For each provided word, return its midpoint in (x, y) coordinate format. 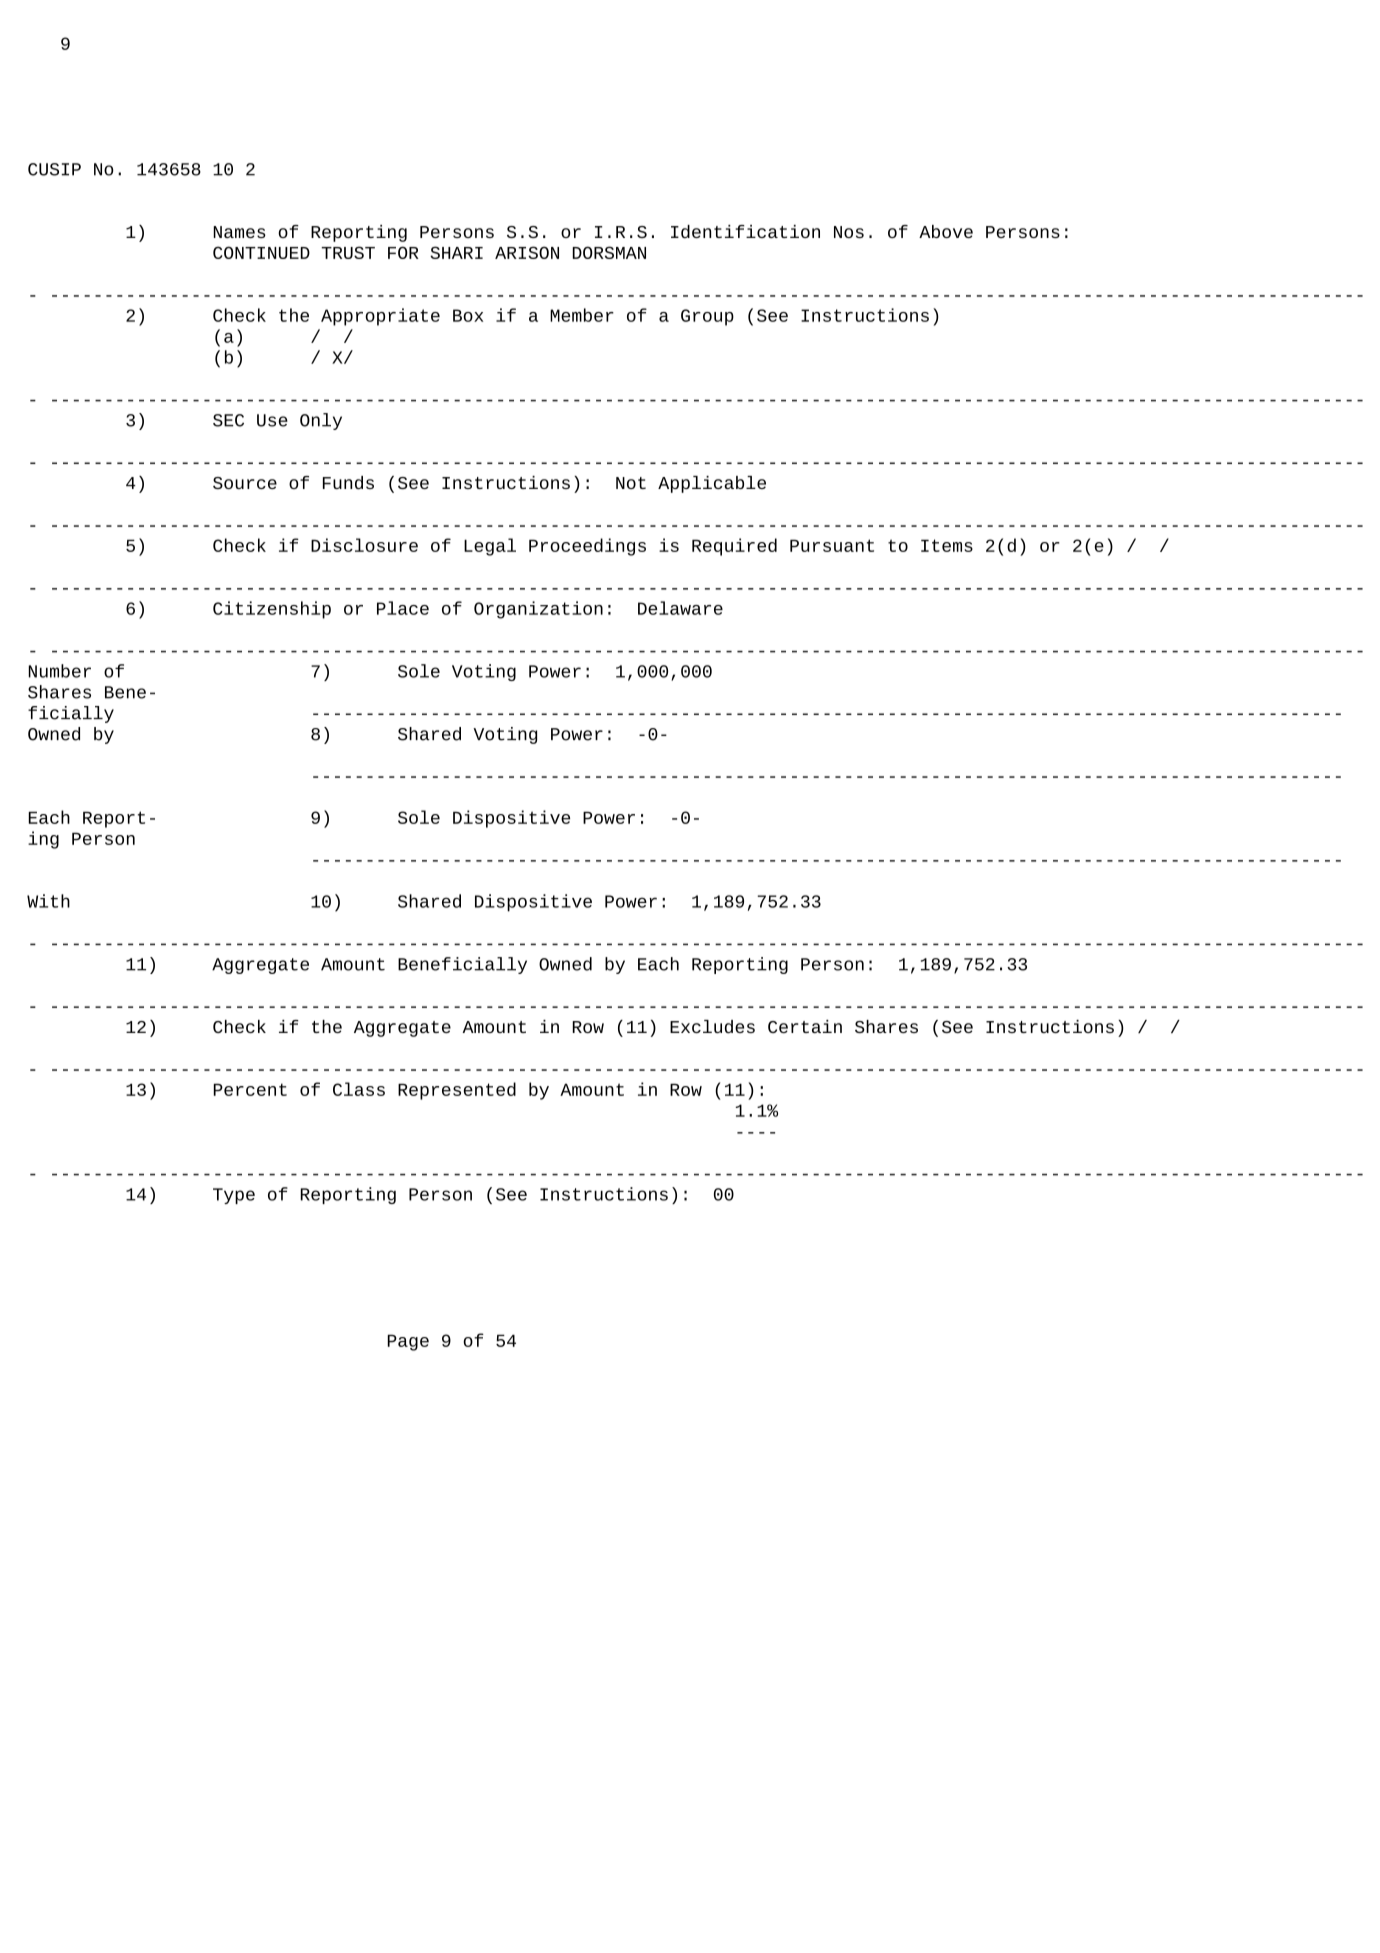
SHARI (456, 252)
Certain (805, 1026)
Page (408, 1342)
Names (240, 232)
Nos (849, 232)
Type (234, 1196)
